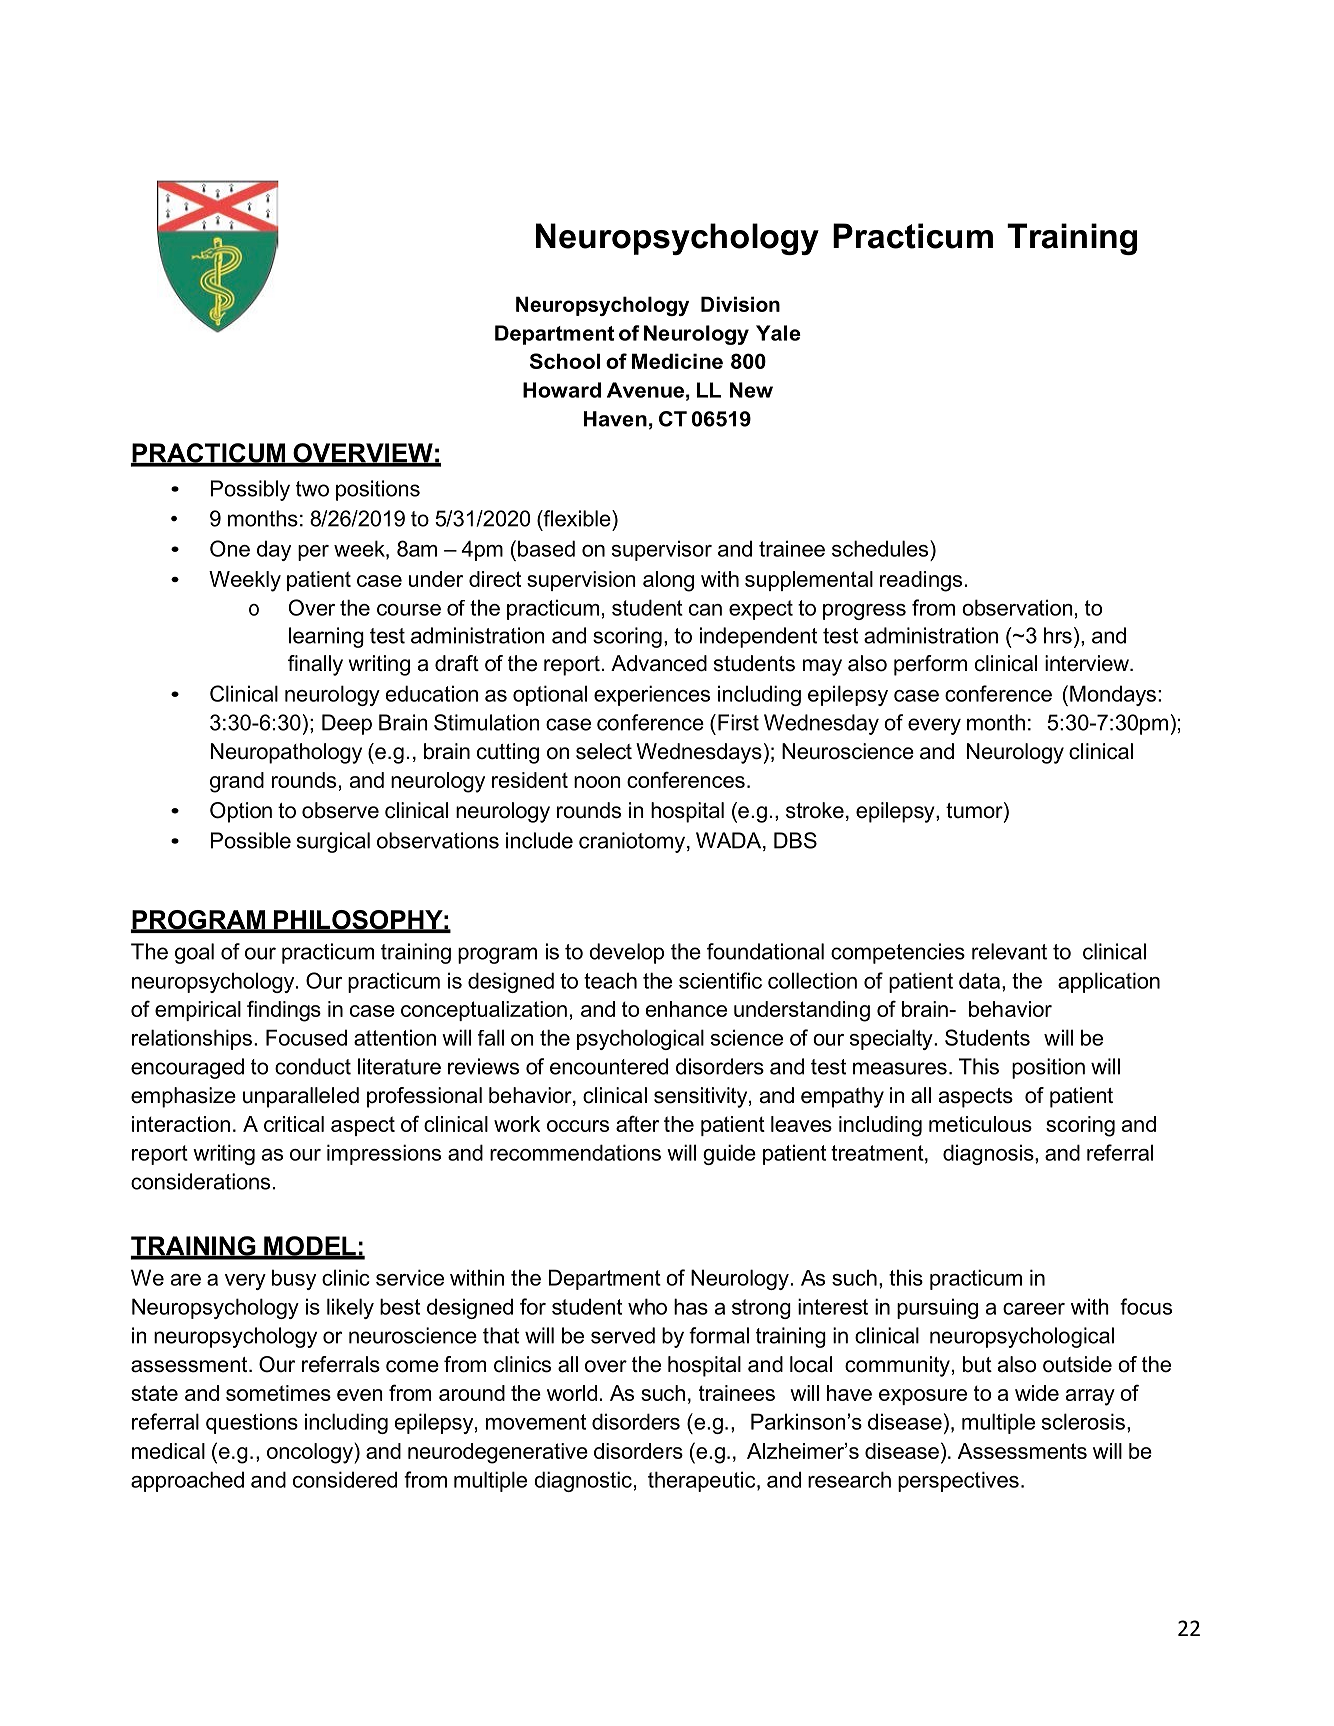  What do you see at coordinates (583, 1481) in the screenshot?
I see `diagnostic` at bounding box center [583, 1481].
